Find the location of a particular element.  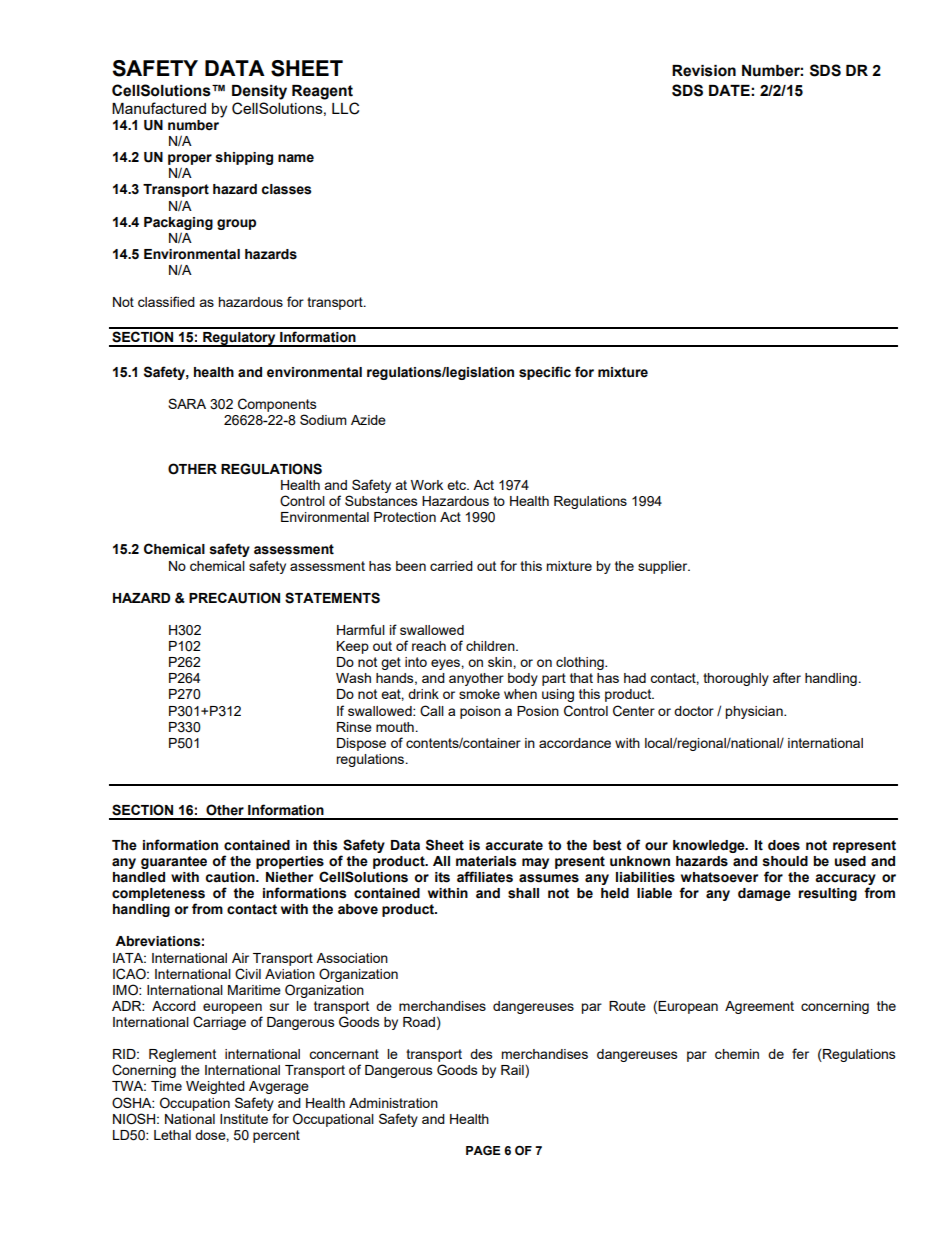

materials is located at coordinates (486, 861).
